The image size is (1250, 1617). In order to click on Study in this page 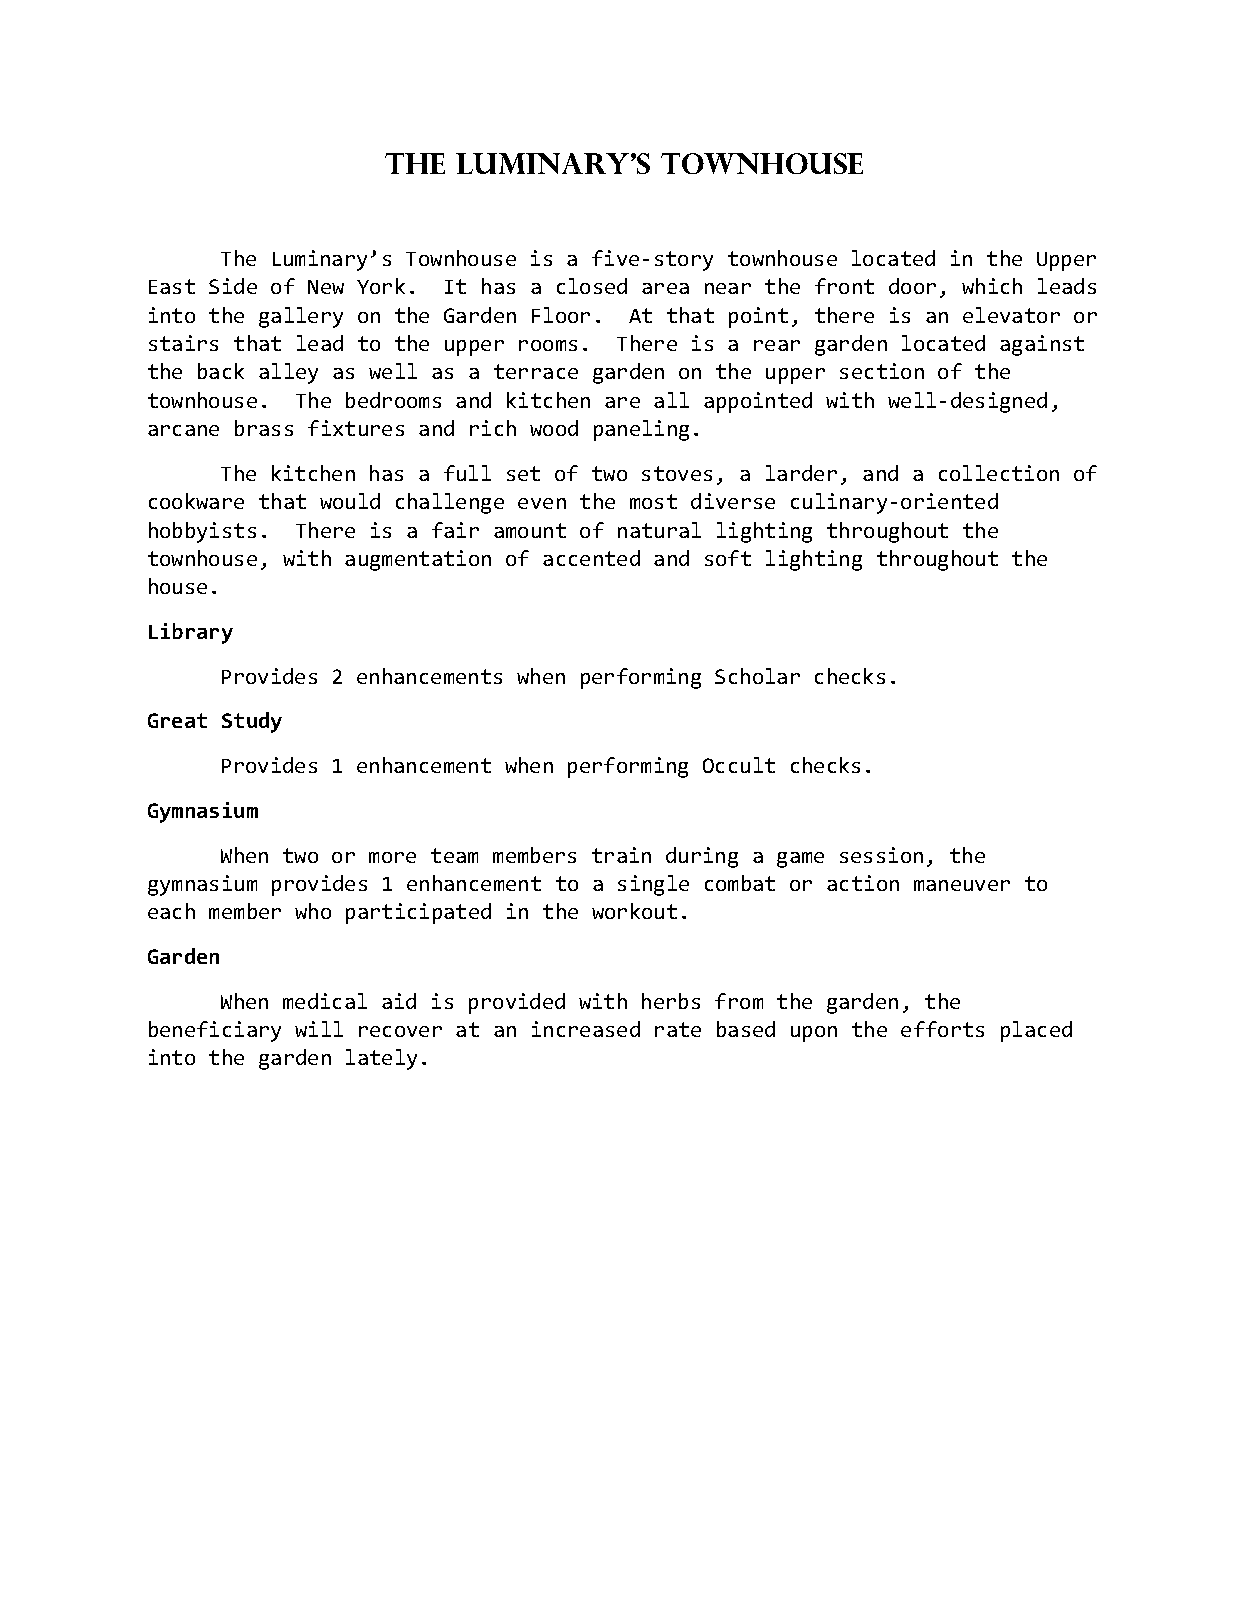, I will do `click(252, 722)`.
